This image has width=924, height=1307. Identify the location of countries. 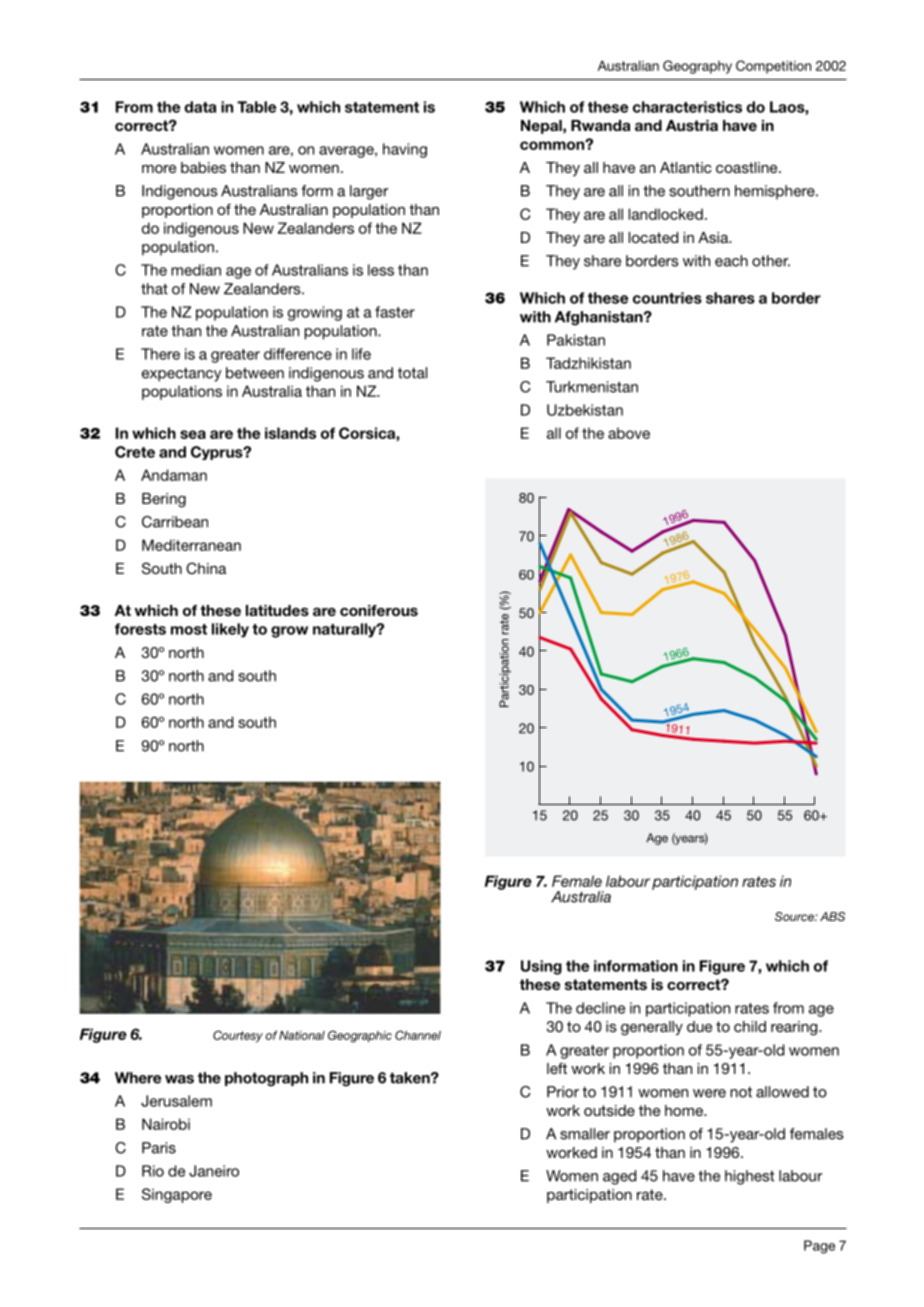
(667, 298).
